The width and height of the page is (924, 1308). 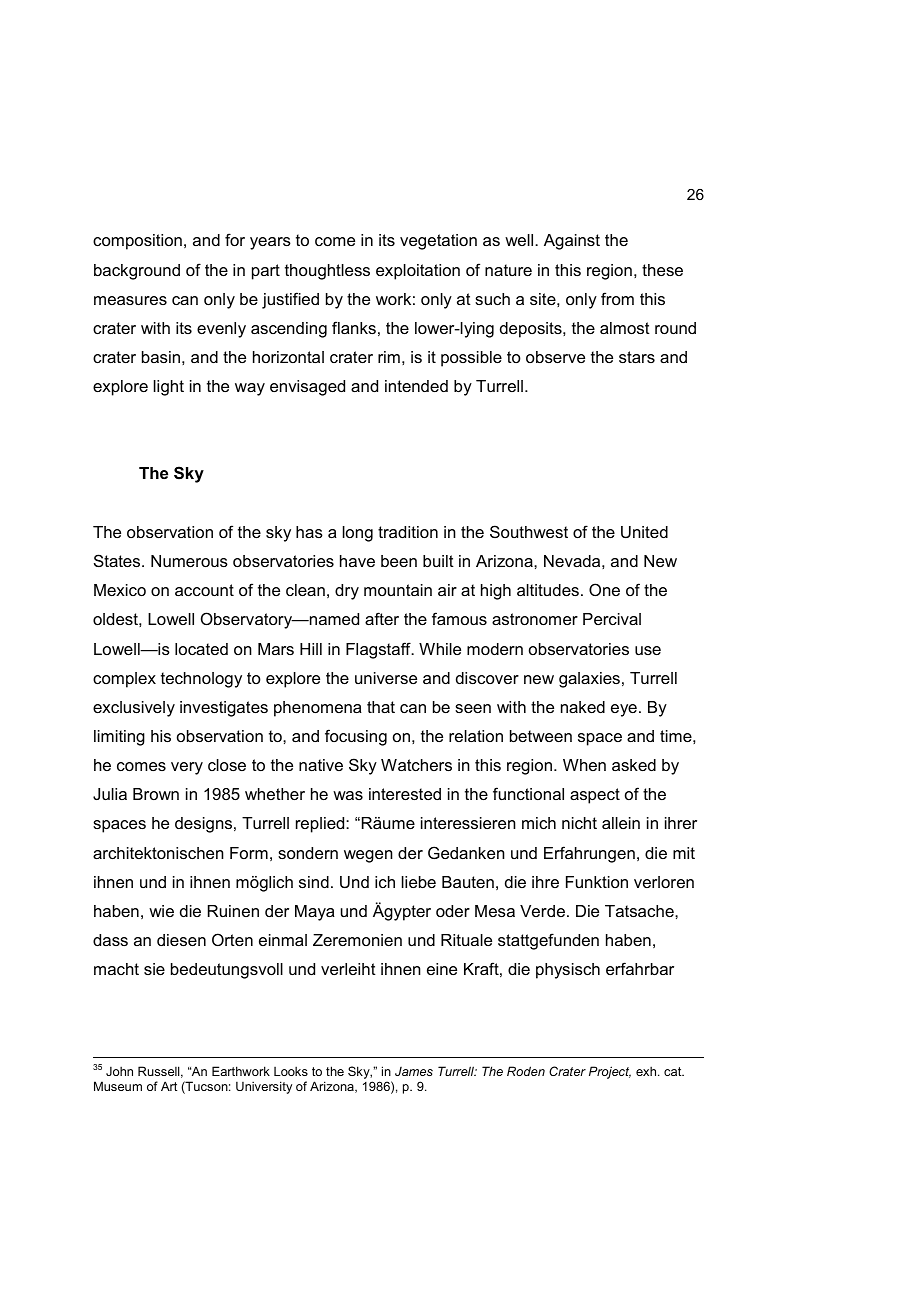 What do you see at coordinates (119, 1071) in the page?
I see `John` at bounding box center [119, 1071].
